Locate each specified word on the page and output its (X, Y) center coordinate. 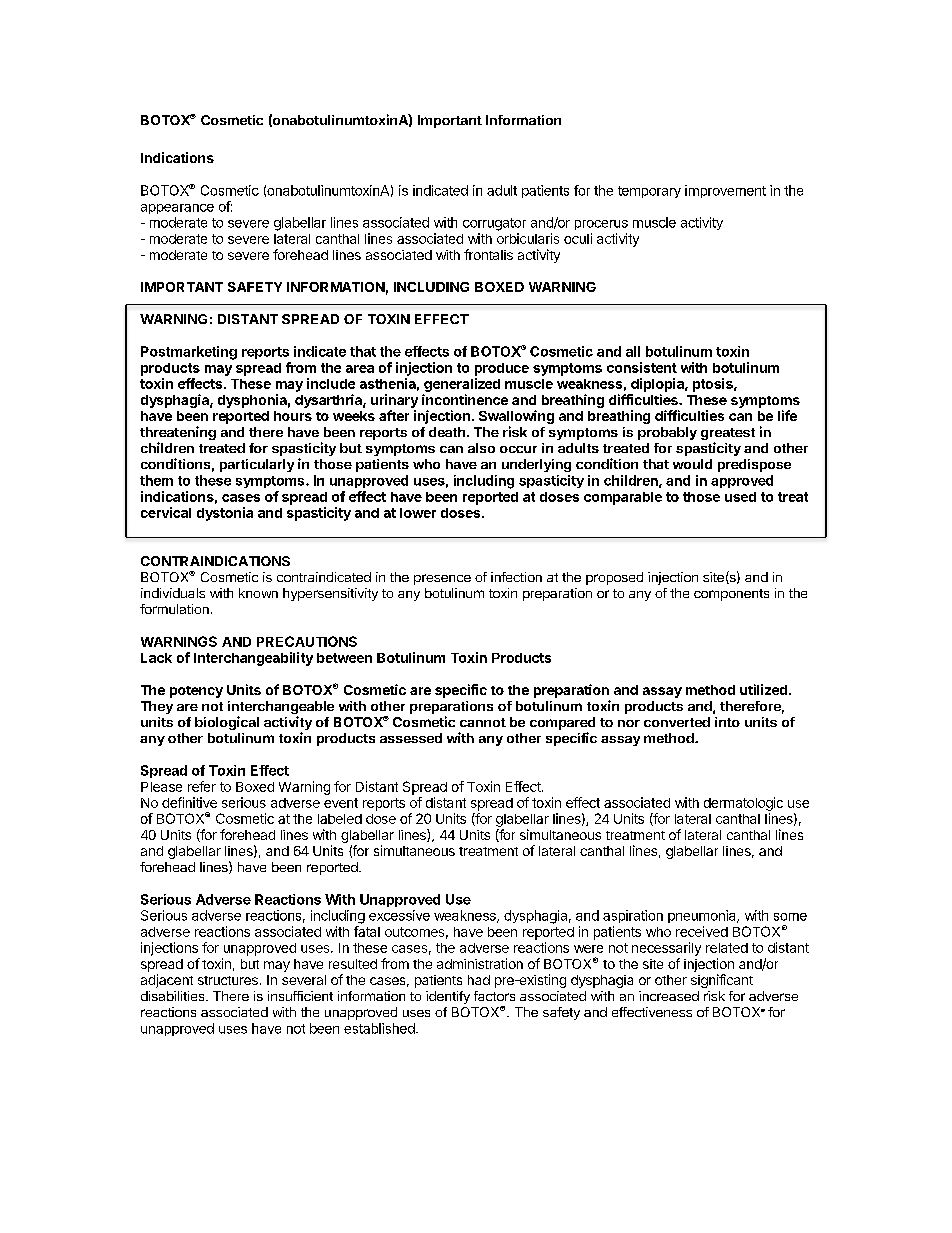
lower (418, 513)
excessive (399, 915)
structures (228, 980)
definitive (189, 802)
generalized (462, 385)
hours (293, 416)
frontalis (488, 254)
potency (196, 692)
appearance (177, 209)
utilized (763, 689)
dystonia (225, 514)
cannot (483, 722)
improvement (725, 191)
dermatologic (743, 804)
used (740, 497)
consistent (642, 367)
